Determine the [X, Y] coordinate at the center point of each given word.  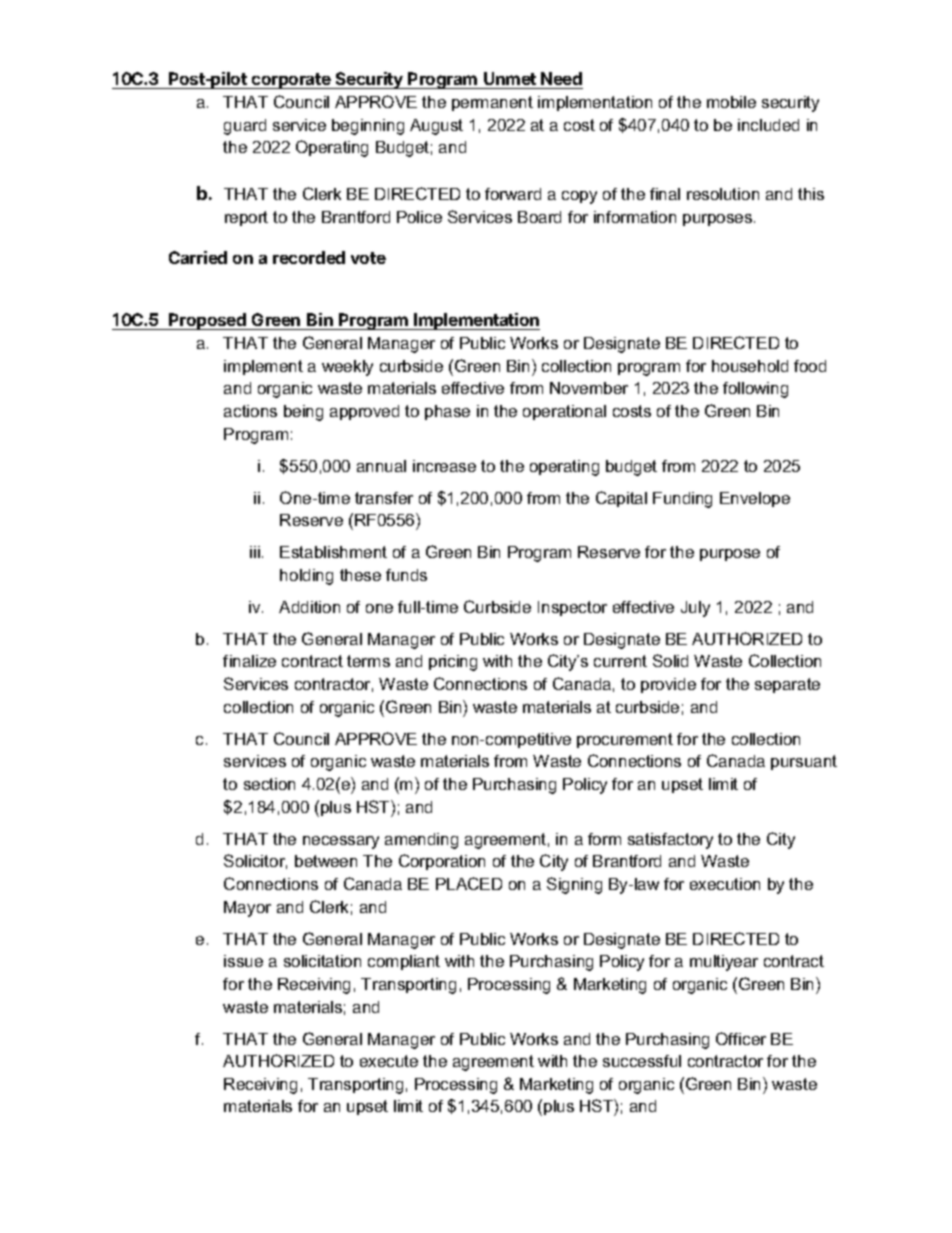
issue [243, 961]
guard [245, 127]
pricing [453, 663]
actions [250, 411]
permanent [492, 103]
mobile [731, 102]
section [269, 784]
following [755, 390]
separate [787, 685]
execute [389, 1061]
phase [447, 412]
